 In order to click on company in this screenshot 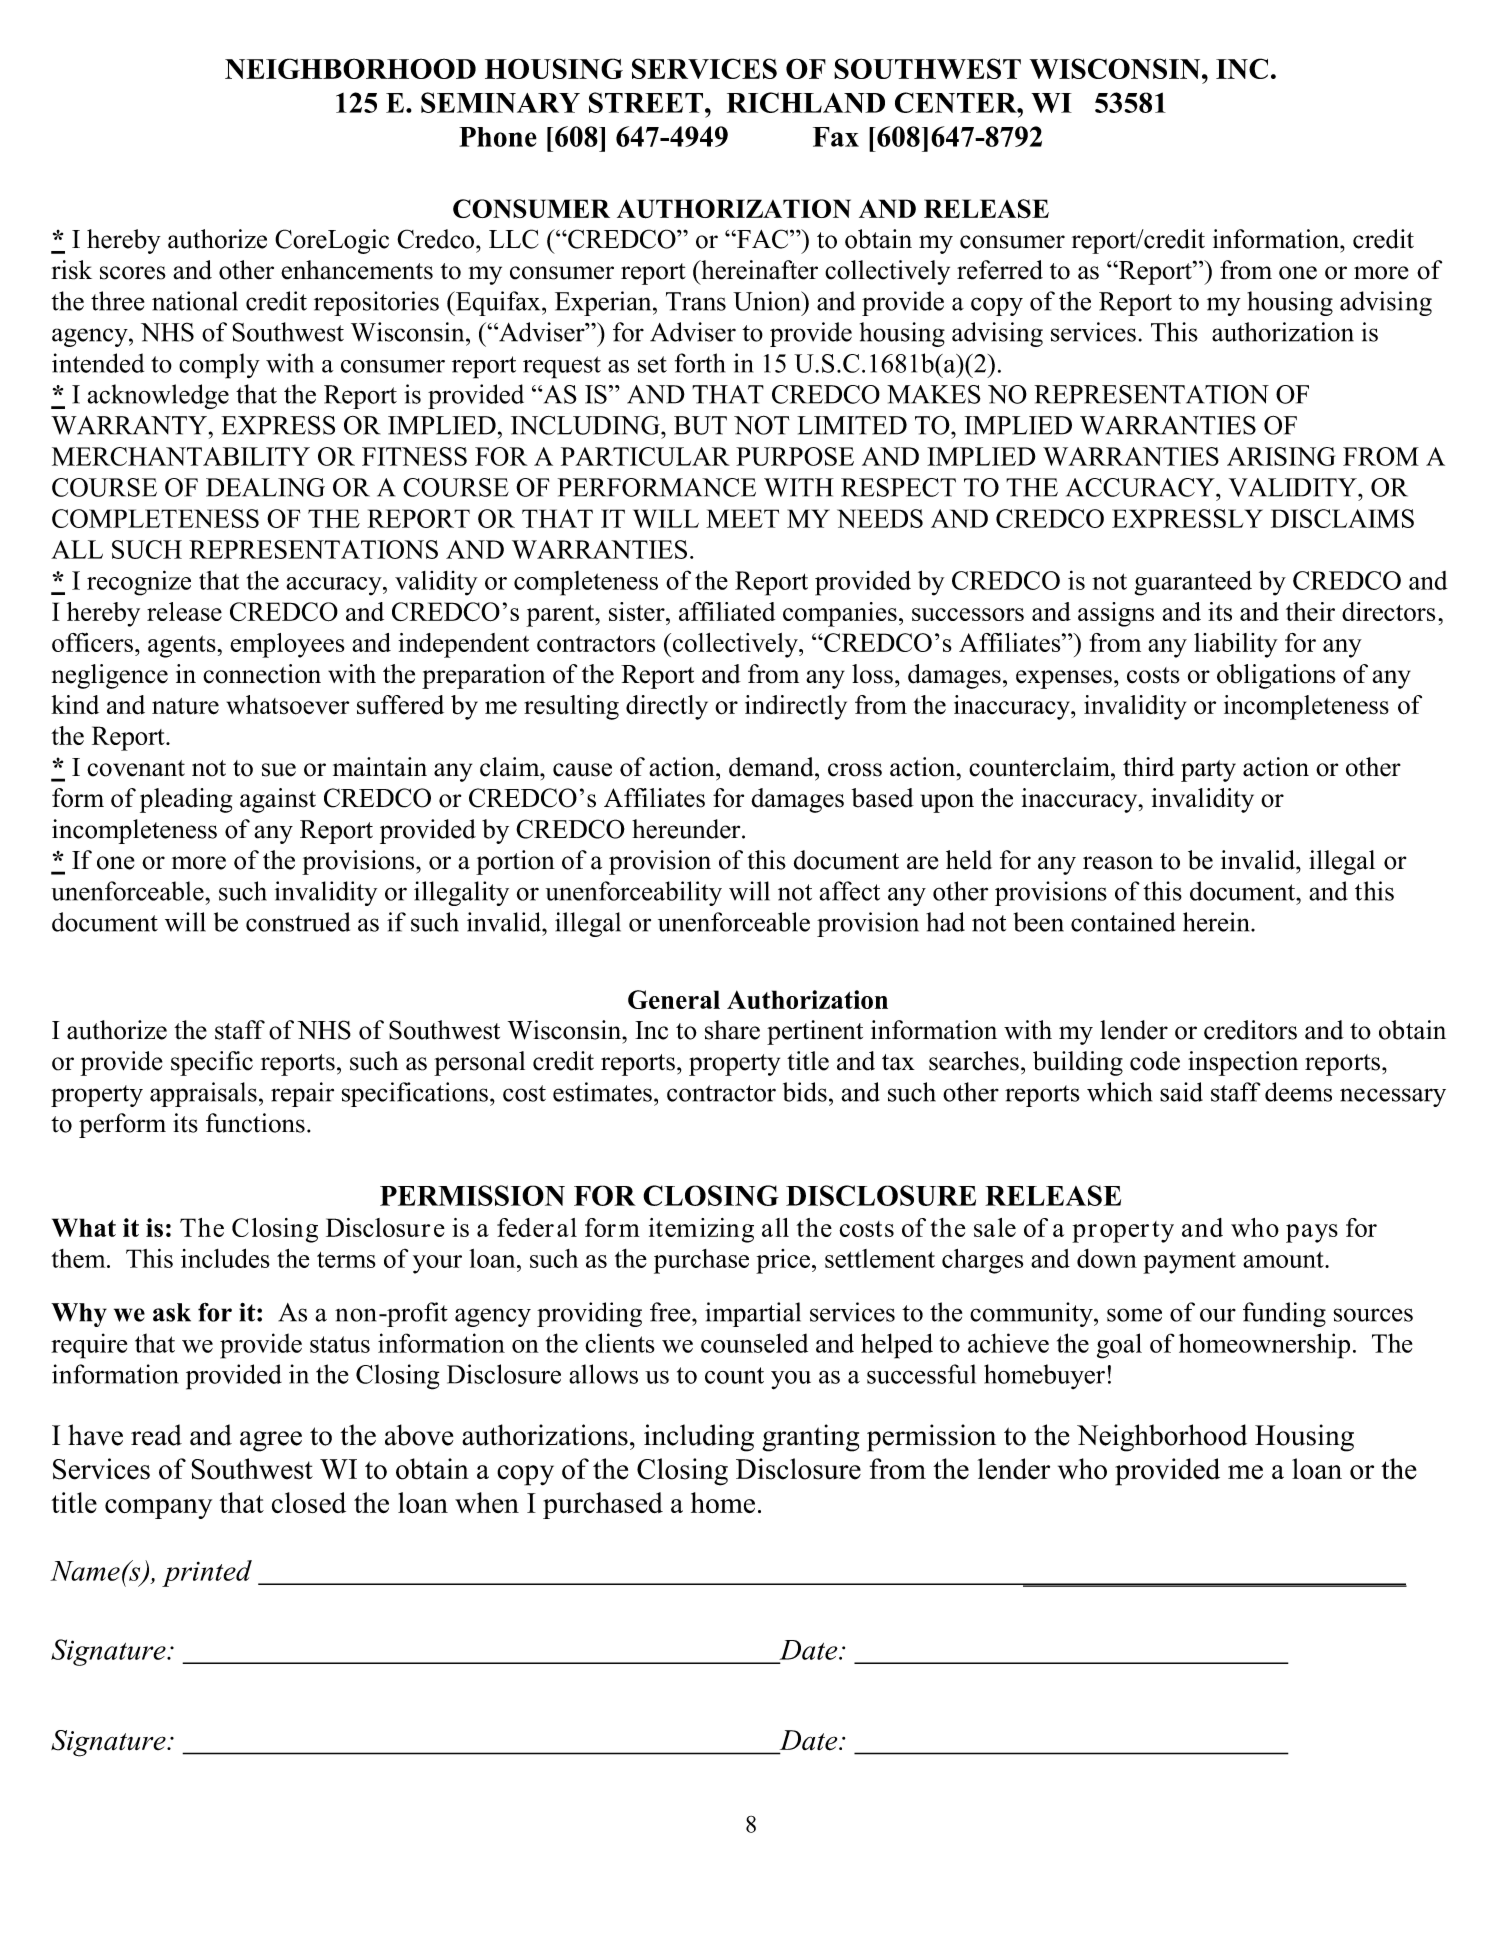, I will do `click(158, 1509)`.
